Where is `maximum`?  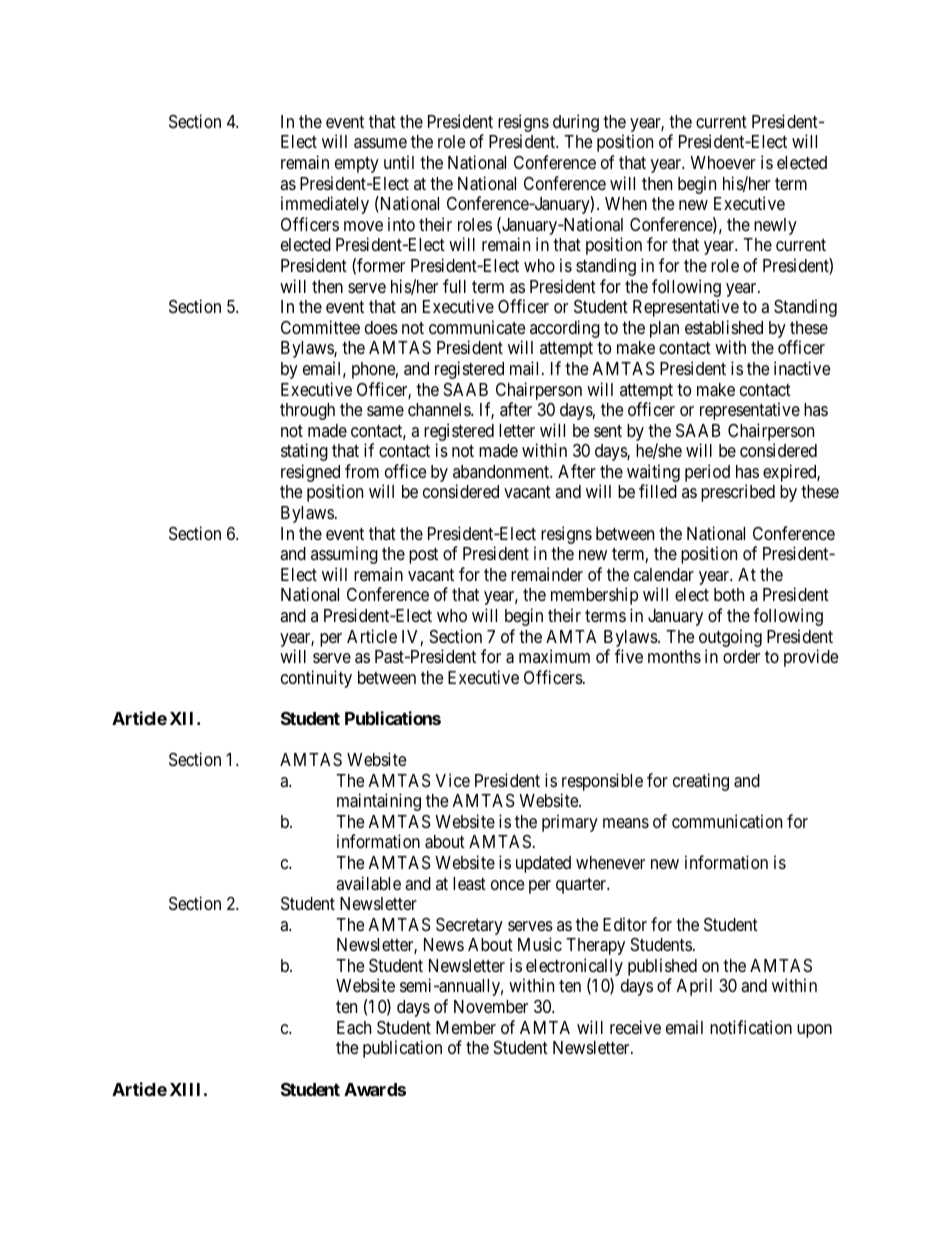
maximum is located at coordinates (554, 656).
